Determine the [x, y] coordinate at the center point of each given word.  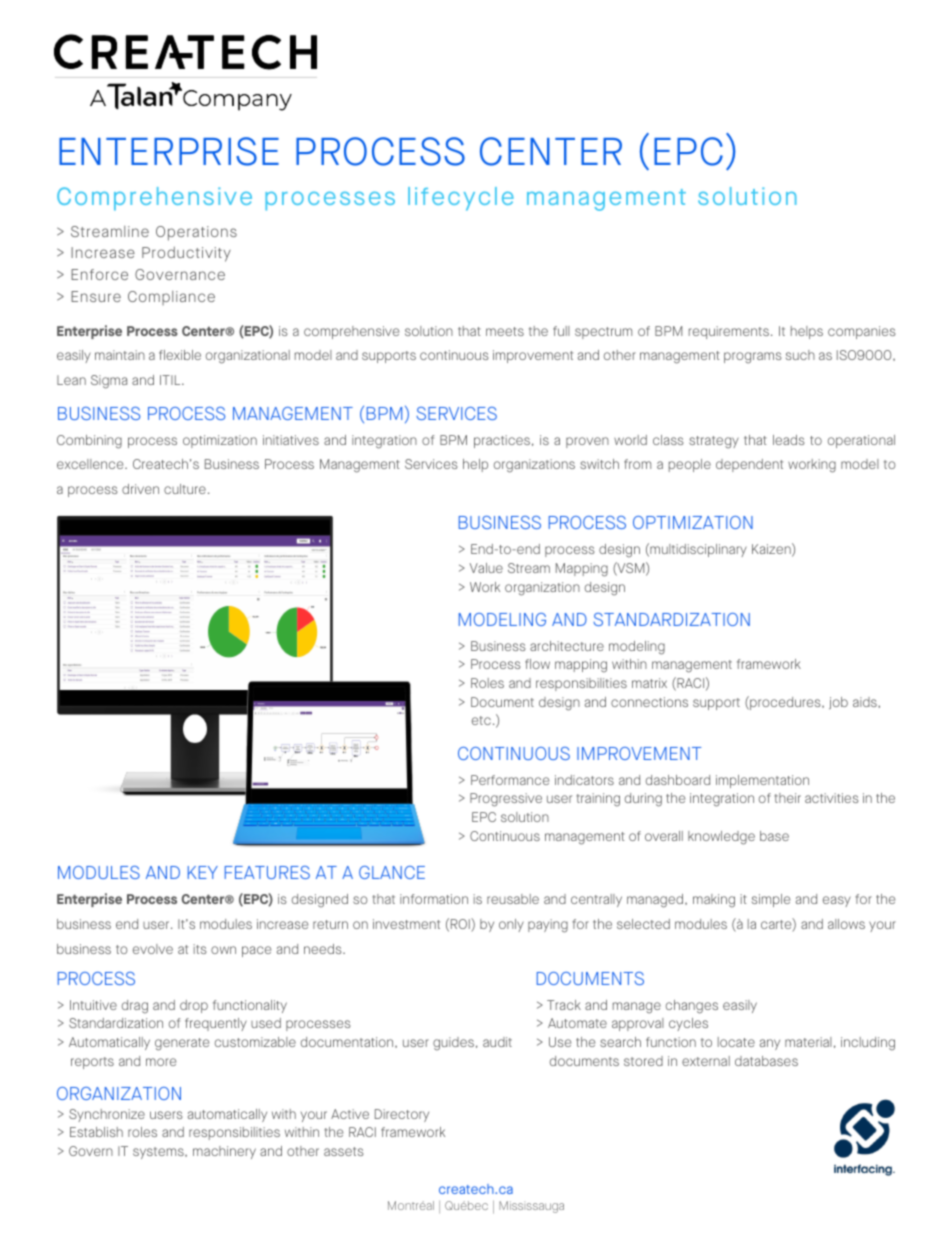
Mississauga [531, 1207]
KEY [203, 872]
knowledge [721, 838]
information [434, 899]
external [706, 1061]
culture [185, 489]
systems [159, 1153]
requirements [729, 332]
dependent [749, 465]
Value [486, 568]
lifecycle [461, 199]
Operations [196, 233]
